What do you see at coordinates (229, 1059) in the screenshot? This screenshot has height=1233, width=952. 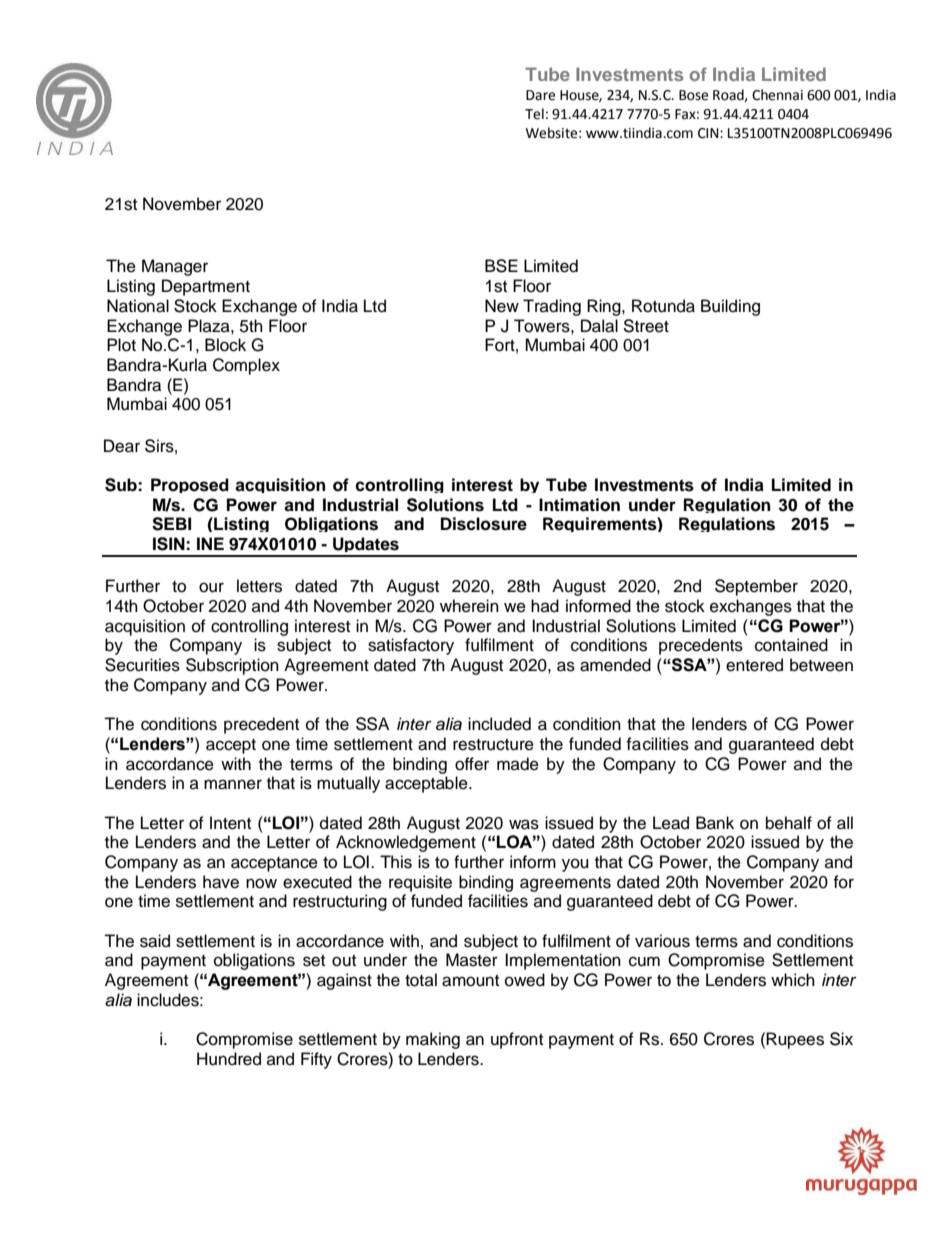 I see `Hundred` at bounding box center [229, 1059].
